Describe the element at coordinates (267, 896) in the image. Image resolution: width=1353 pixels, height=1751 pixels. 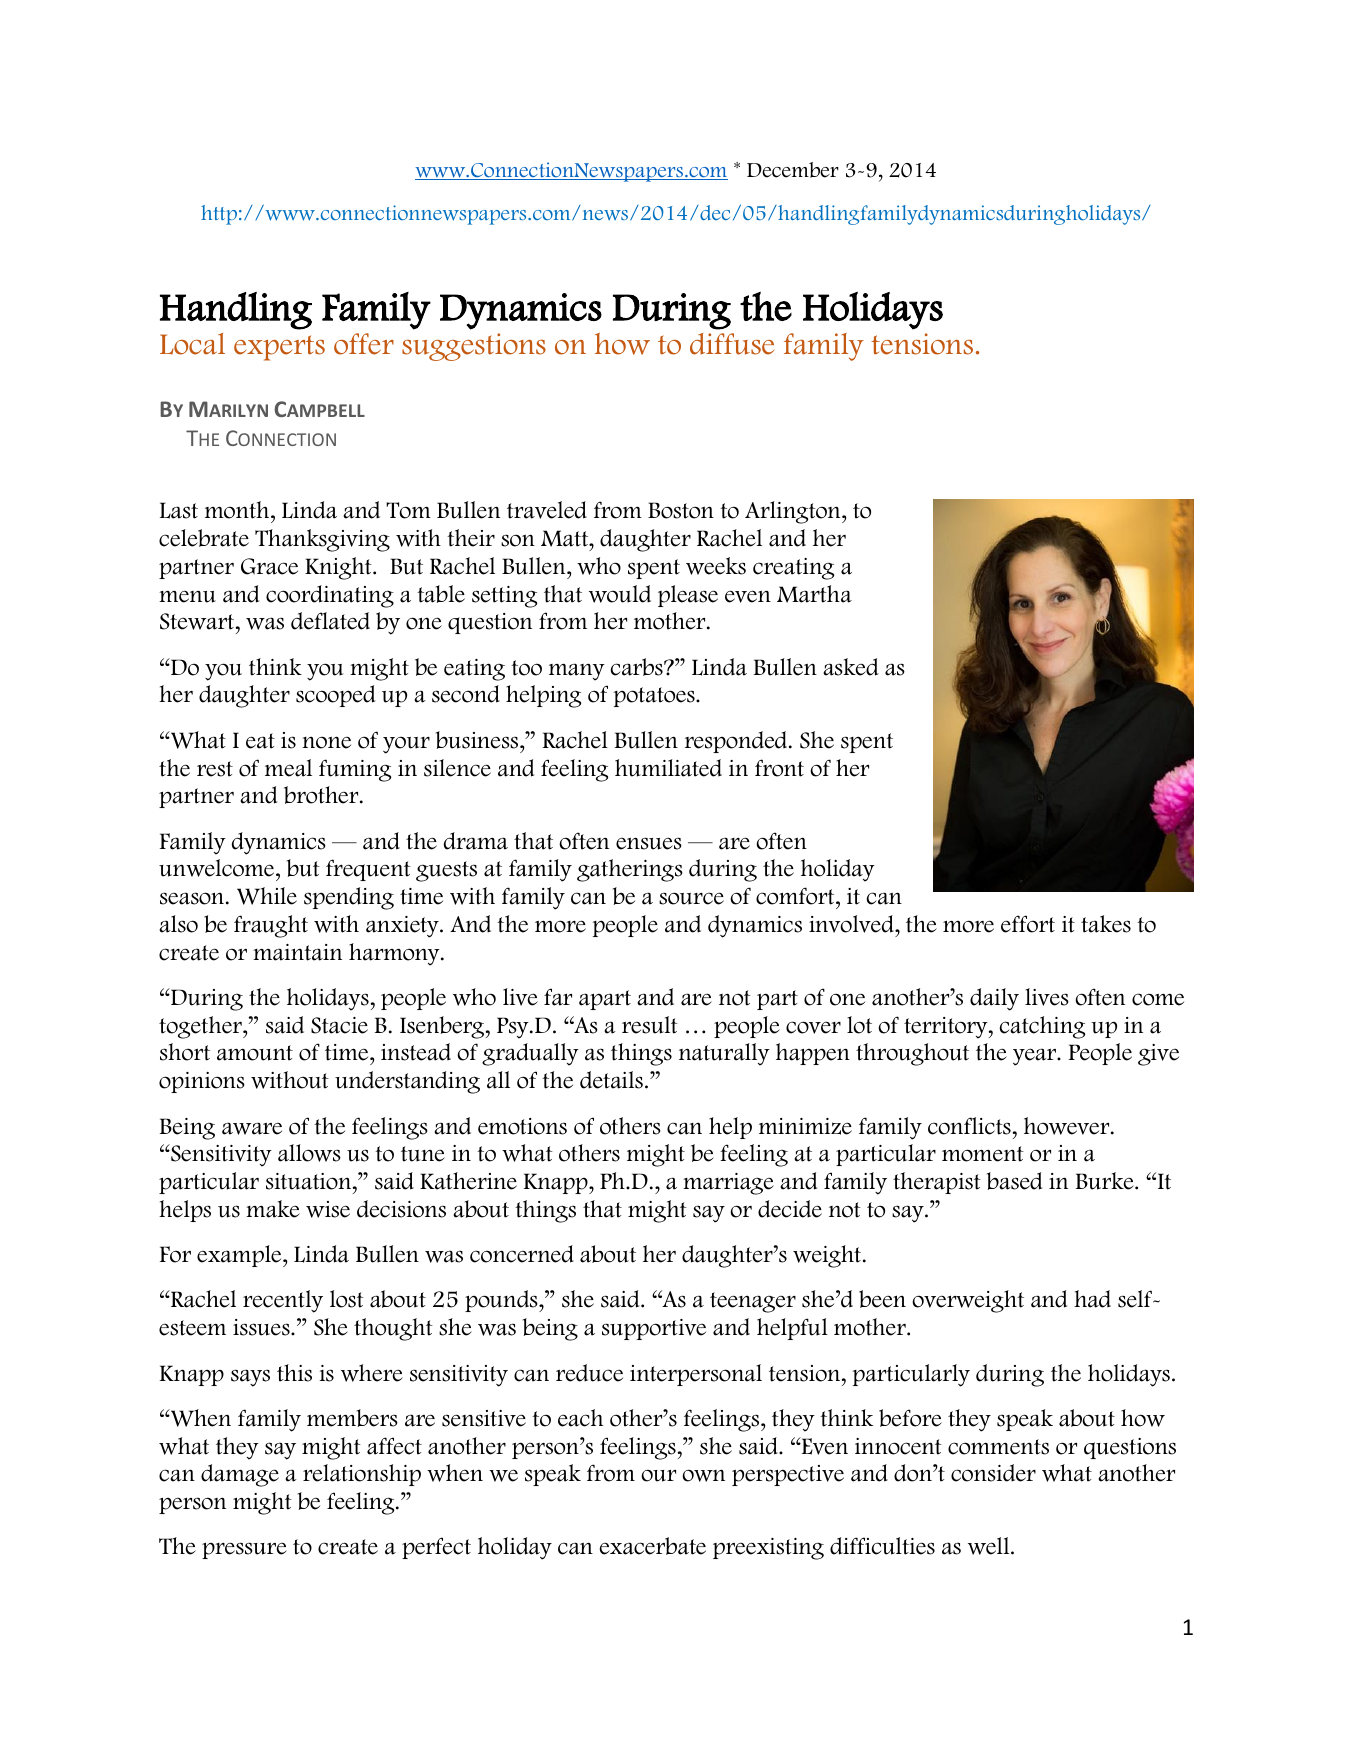
I see `While` at that location.
